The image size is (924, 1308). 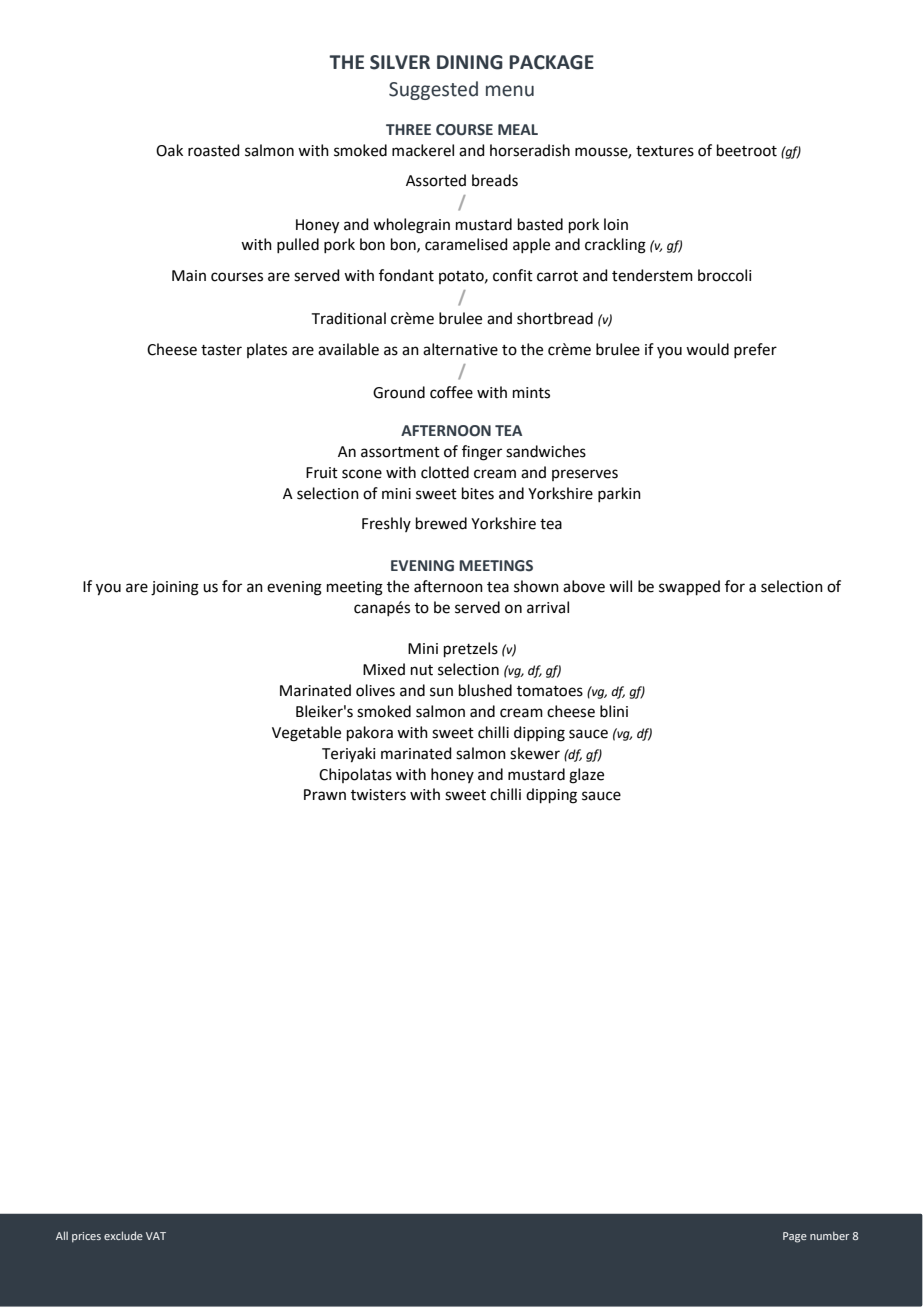 What do you see at coordinates (175, 588) in the screenshot?
I see `joining` at bounding box center [175, 588].
